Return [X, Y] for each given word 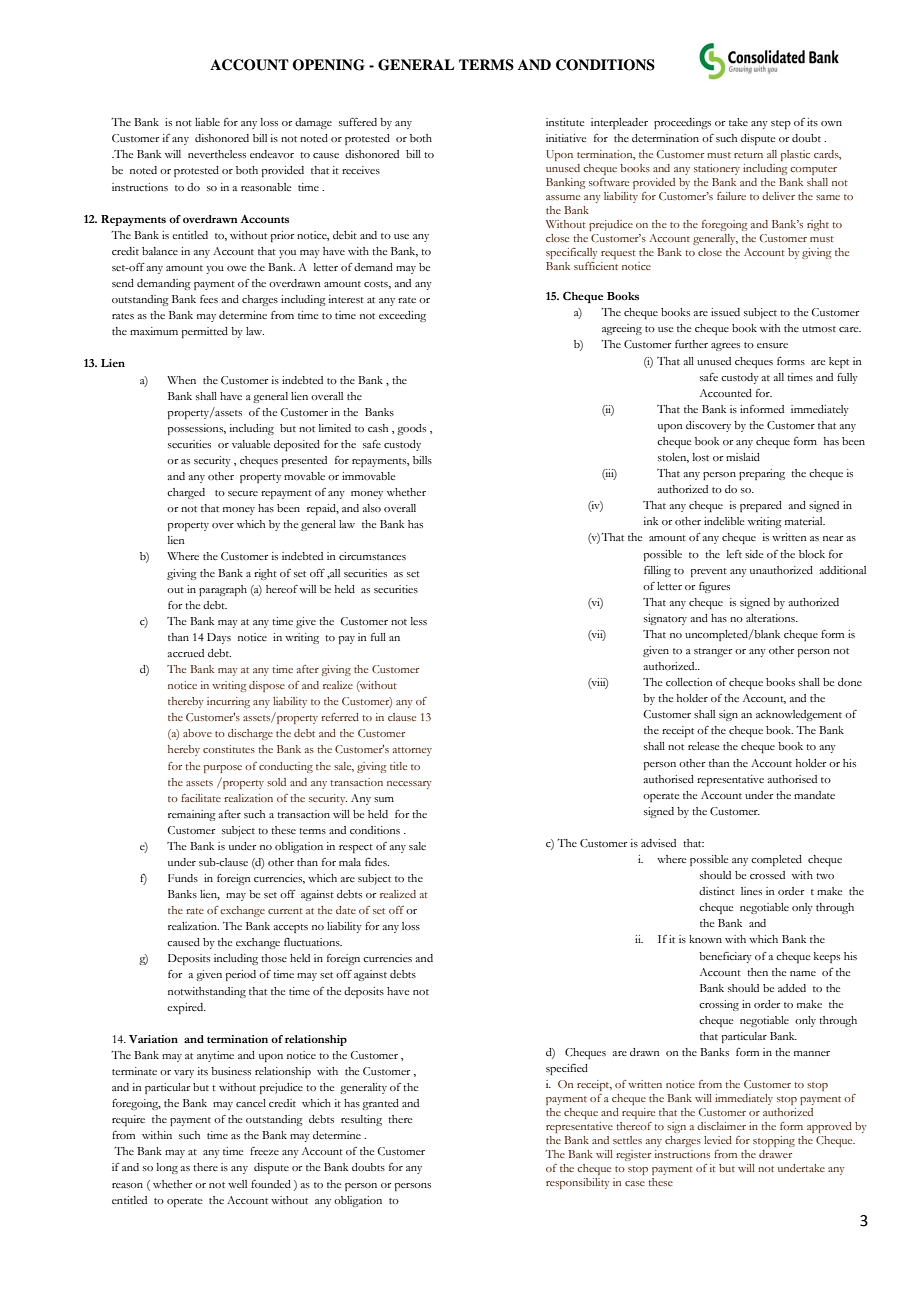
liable [207, 122]
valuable [251, 444]
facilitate [201, 798]
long [167, 1168]
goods [411, 429]
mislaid [743, 457]
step [781, 124]
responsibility [578, 1183]
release [703, 746]
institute [565, 122]
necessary [409, 785]
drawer [775, 1154]
